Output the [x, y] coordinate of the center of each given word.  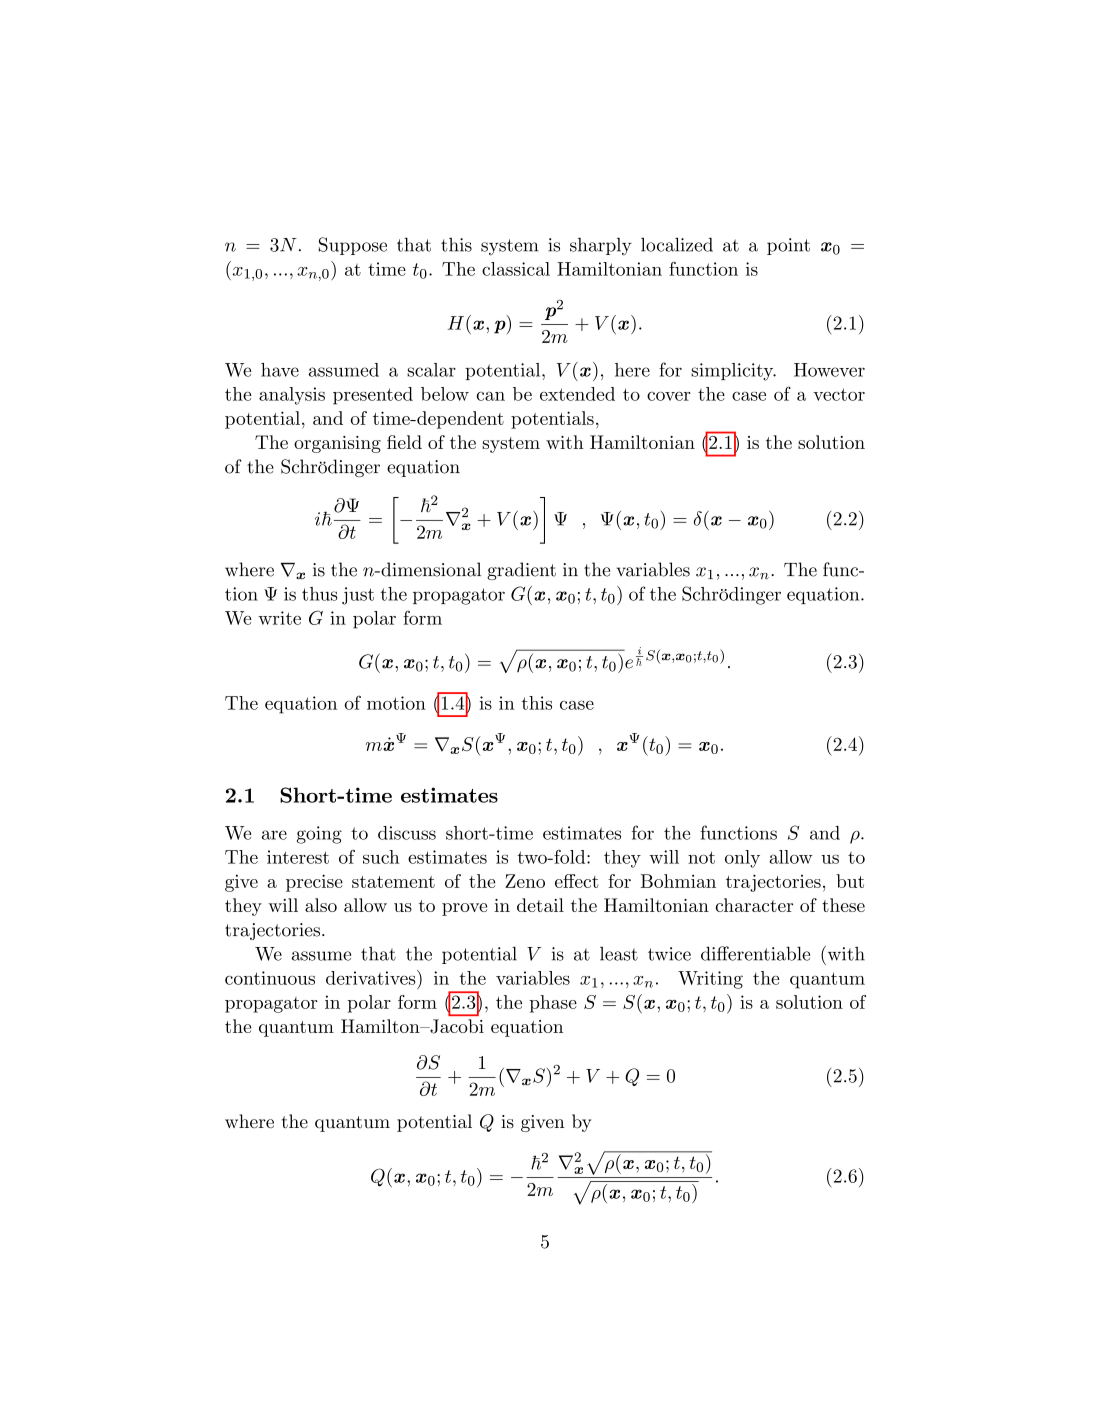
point [788, 246]
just [358, 596]
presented [373, 396]
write [279, 618]
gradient [521, 571]
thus [319, 594]
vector [839, 394]
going [319, 835]
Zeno [525, 881]
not [701, 857]
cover [668, 396]
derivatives [370, 978]
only [742, 859]
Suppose [353, 246]
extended [577, 394]
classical [516, 269]
